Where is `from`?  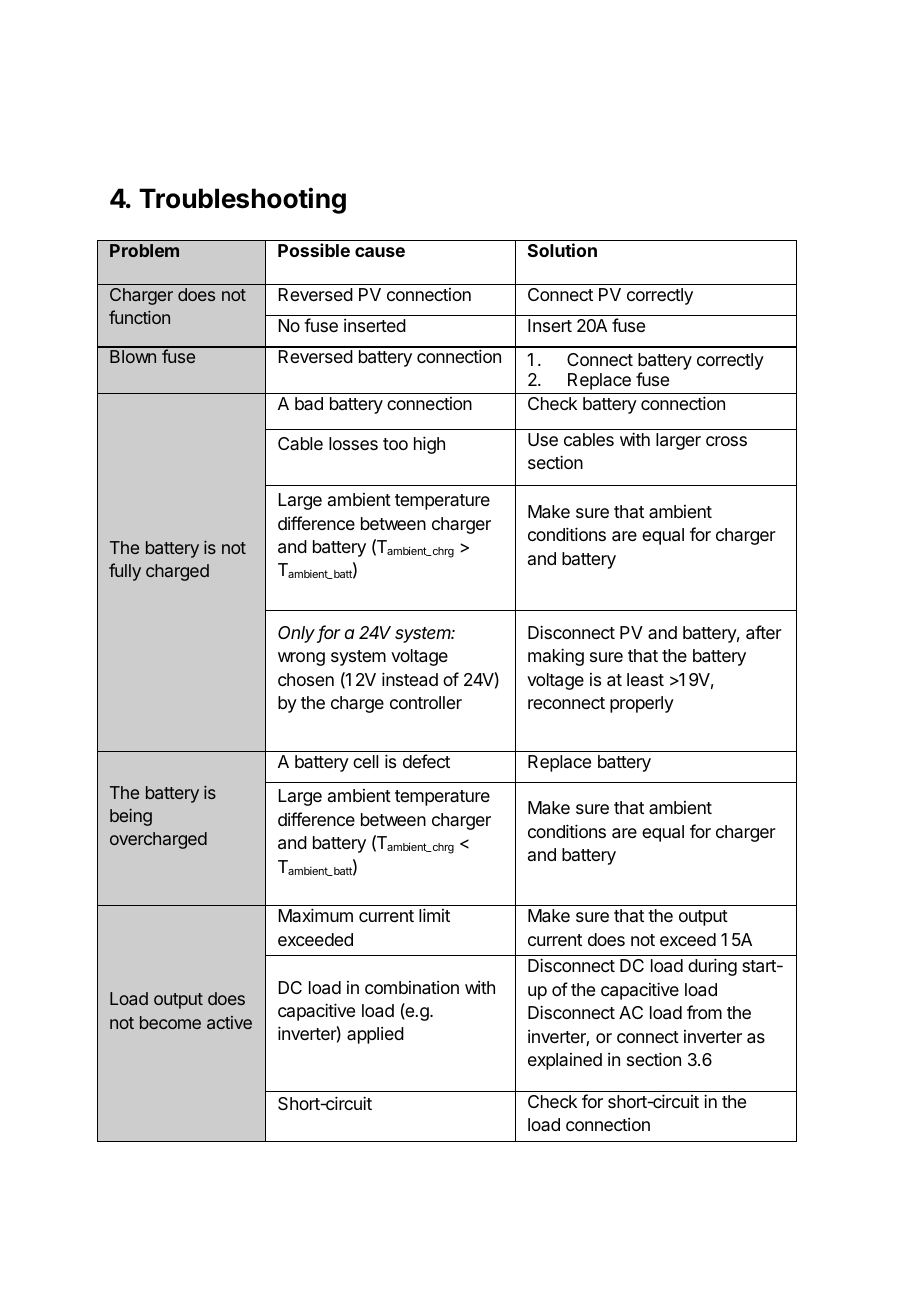 from is located at coordinates (704, 1012).
